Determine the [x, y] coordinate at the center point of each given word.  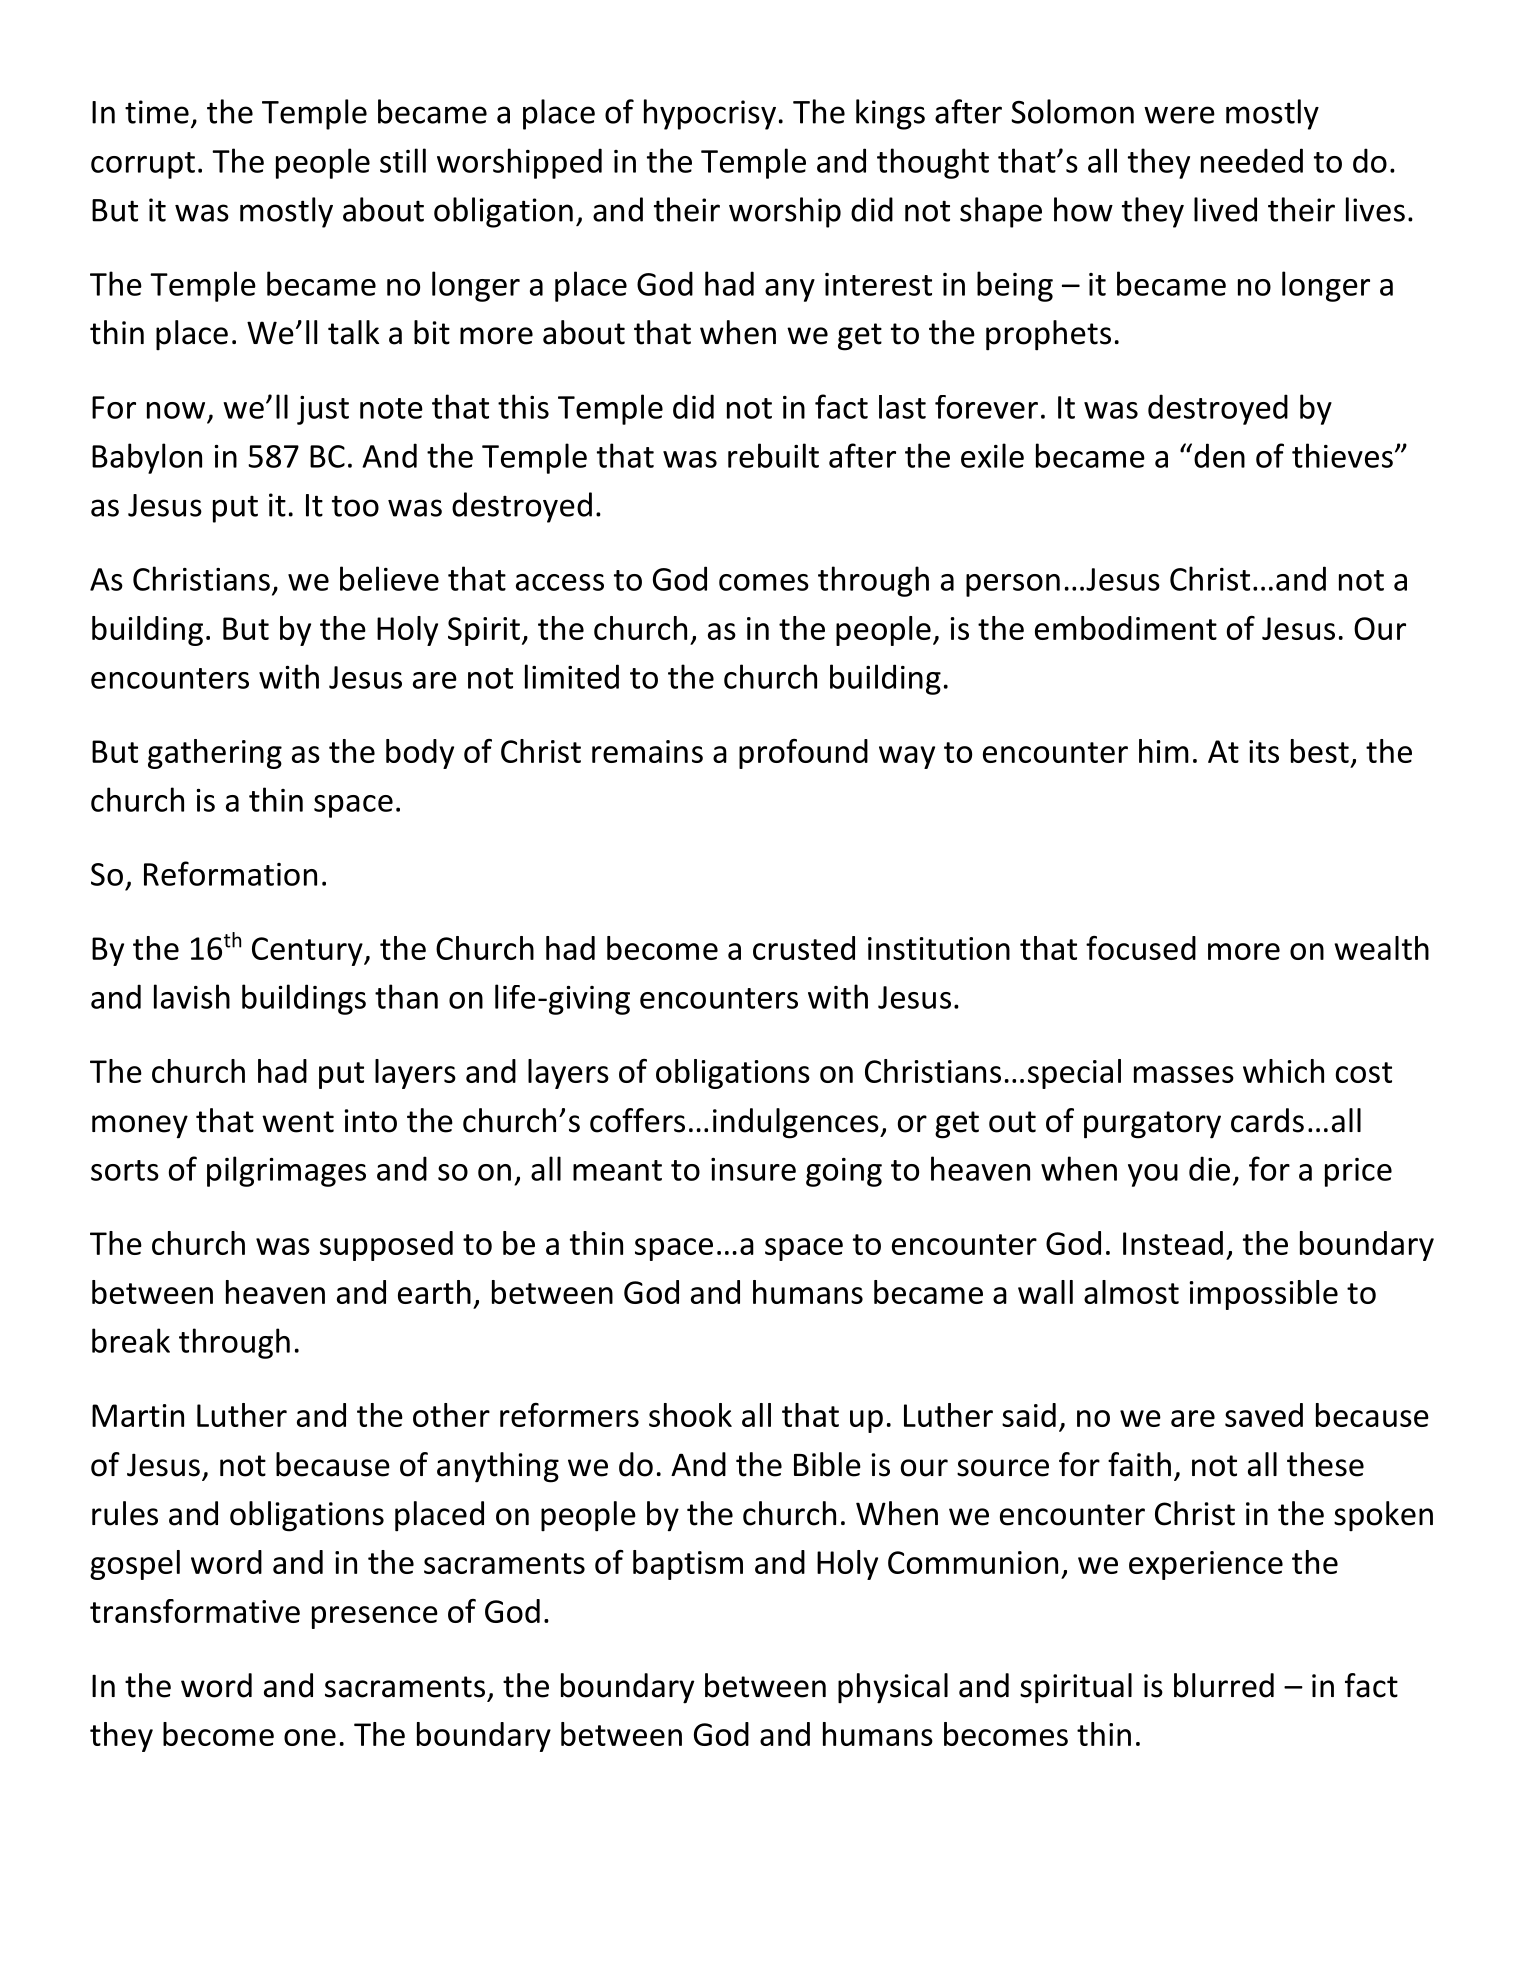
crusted [804, 948]
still [403, 160]
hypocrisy [710, 114]
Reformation [230, 873]
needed [1252, 160]
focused [1141, 948]
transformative [195, 1611]
